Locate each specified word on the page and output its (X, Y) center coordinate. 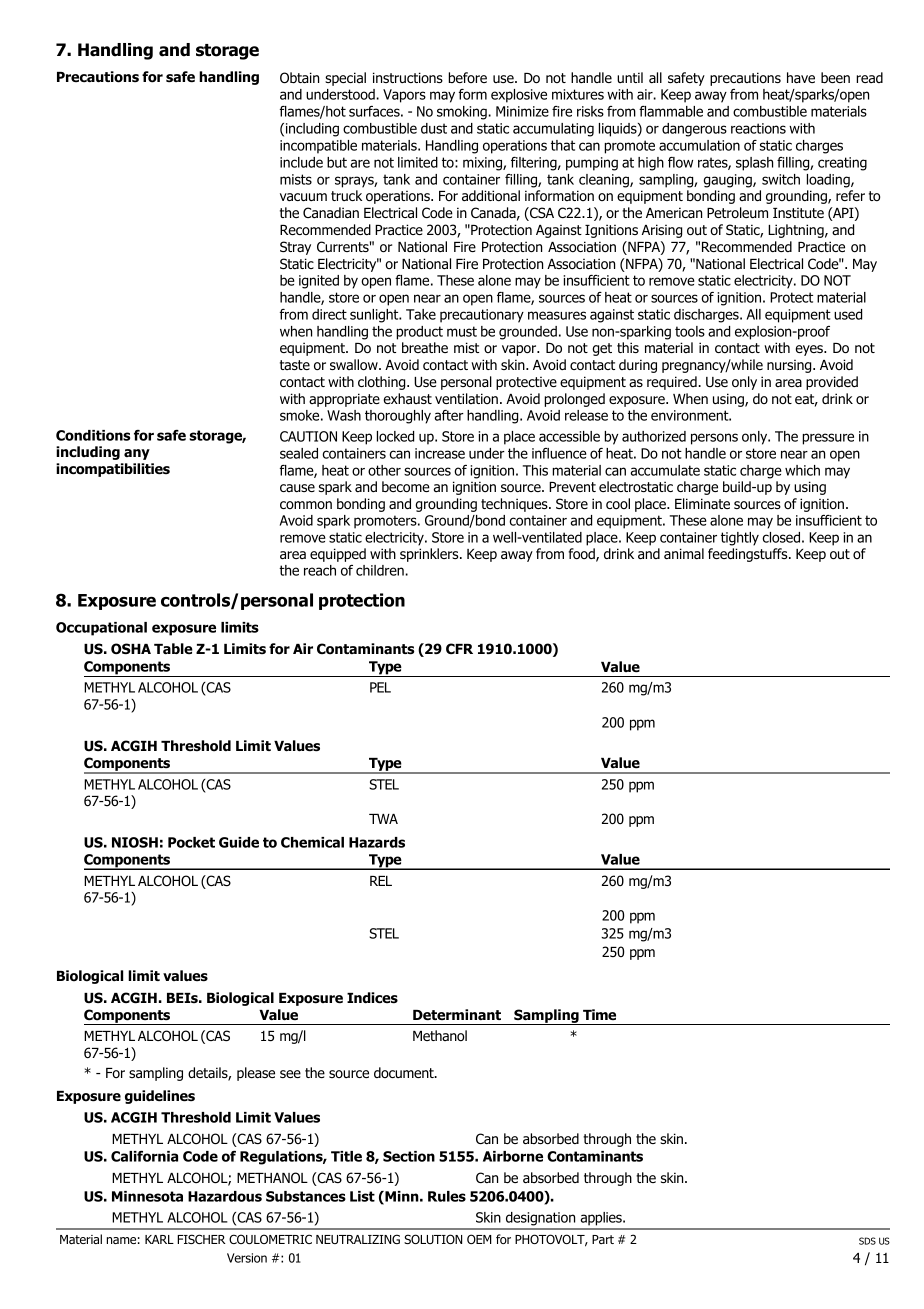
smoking (463, 113)
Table (173, 648)
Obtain (299, 78)
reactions (758, 128)
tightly (740, 539)
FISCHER (201, 1239)
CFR (459, 648)
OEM (479, 1239)
